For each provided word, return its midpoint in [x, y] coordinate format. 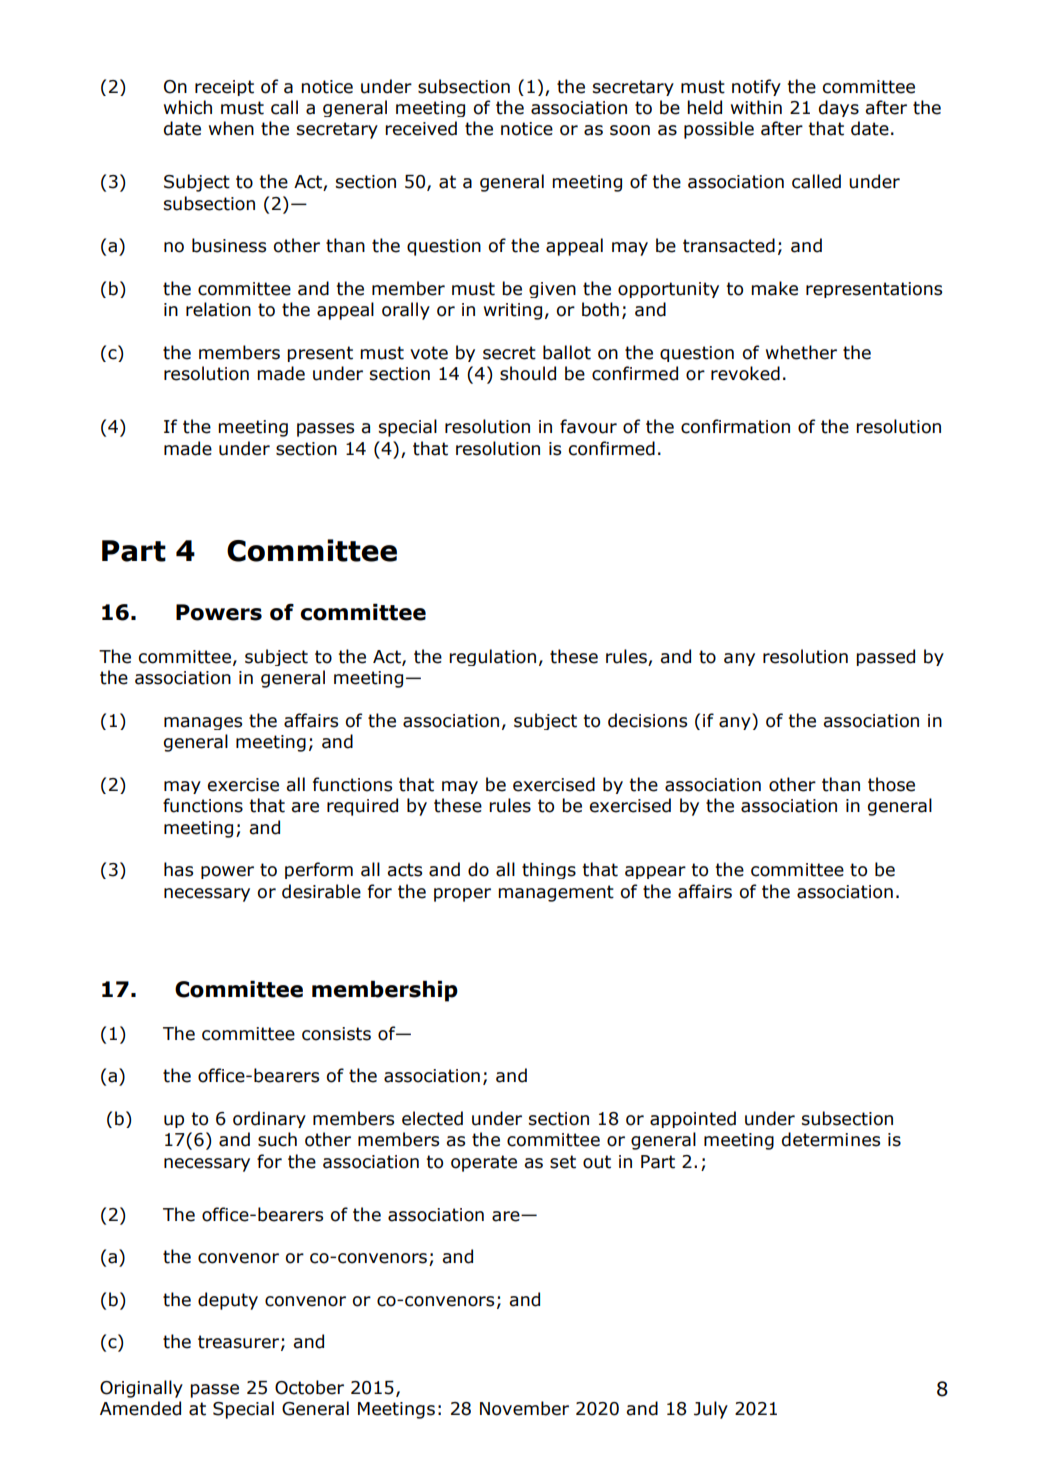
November [524, 1408]
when [231, 128]
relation [218, 309]
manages [203, 723]
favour [588, 426]
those [891, 784]
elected [432, 1118]
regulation [492, 657]
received [421, 128]
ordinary [269, 1119]
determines [831, 1139]
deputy [228, 1301]
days [839, 108]
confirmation [735, 426]
